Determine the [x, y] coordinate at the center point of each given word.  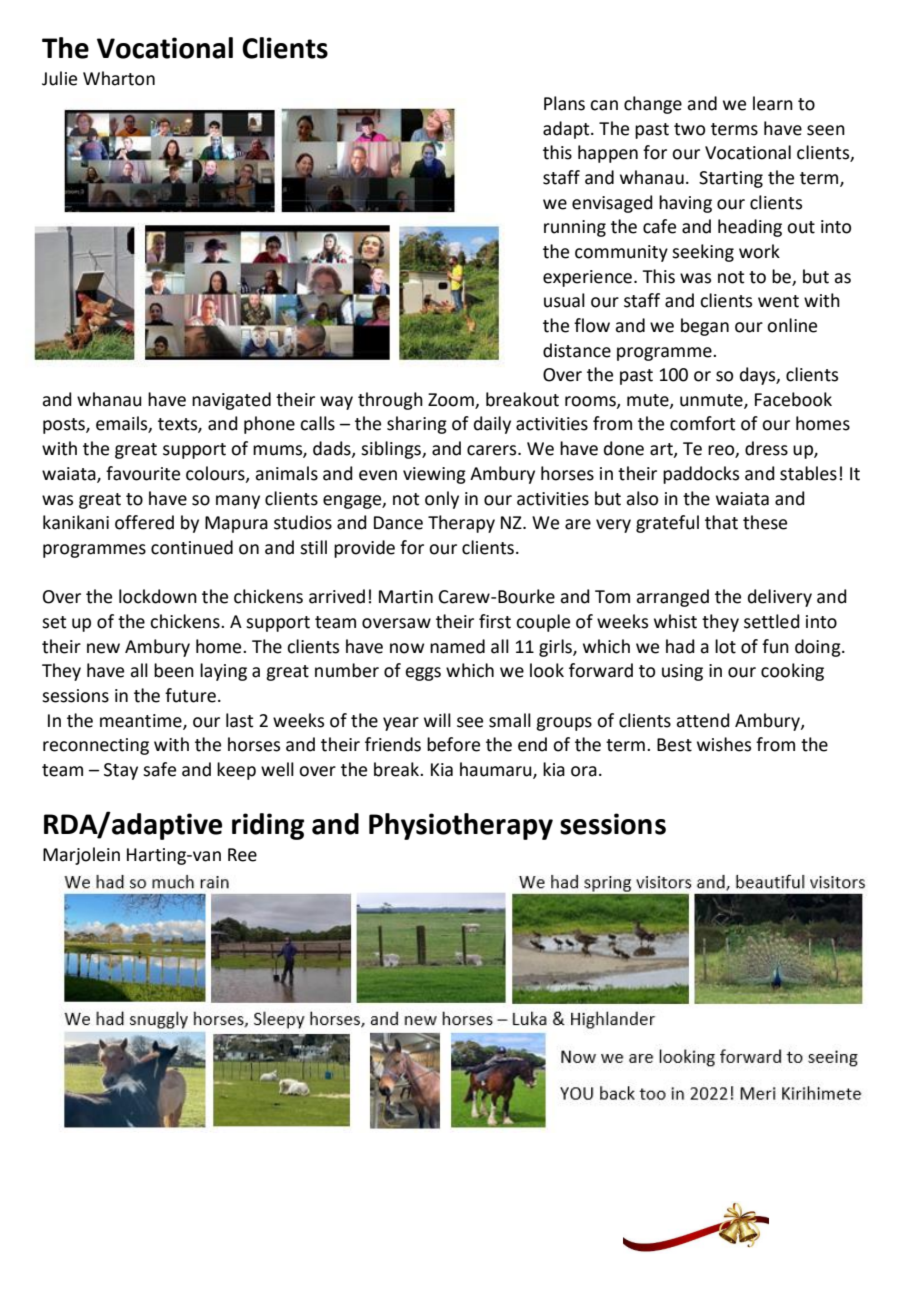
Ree [242, 855]
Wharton [119, 78]
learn [773, 103]
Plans [564, 103]
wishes [724, 744]
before [453, 744]
